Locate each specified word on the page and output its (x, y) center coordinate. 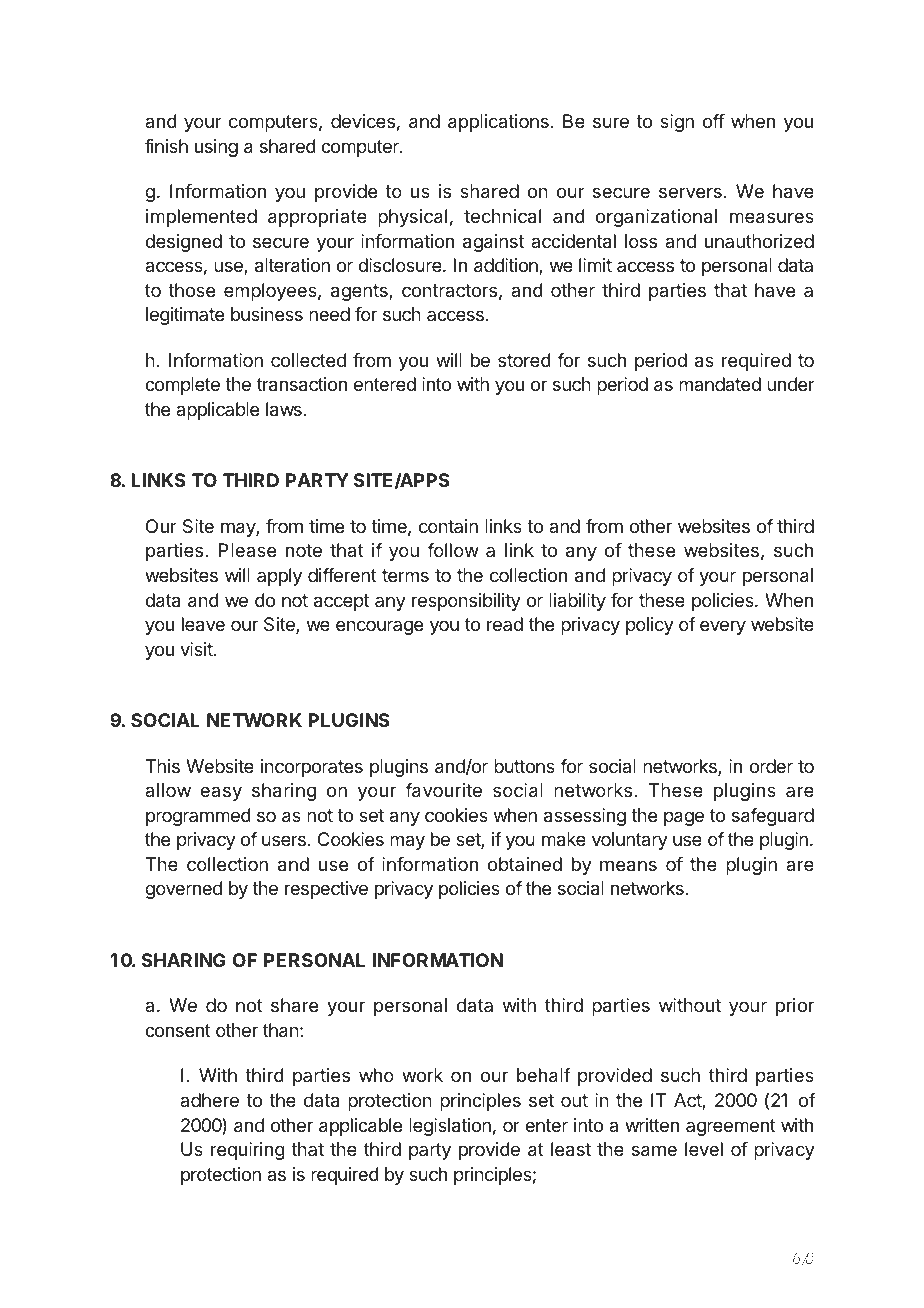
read (505, 624)
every (723, 627)
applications (498, 123)
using (216, 148)
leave (203, 624)
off (714, 121)
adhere (209, 1100)
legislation (450, 1127)
